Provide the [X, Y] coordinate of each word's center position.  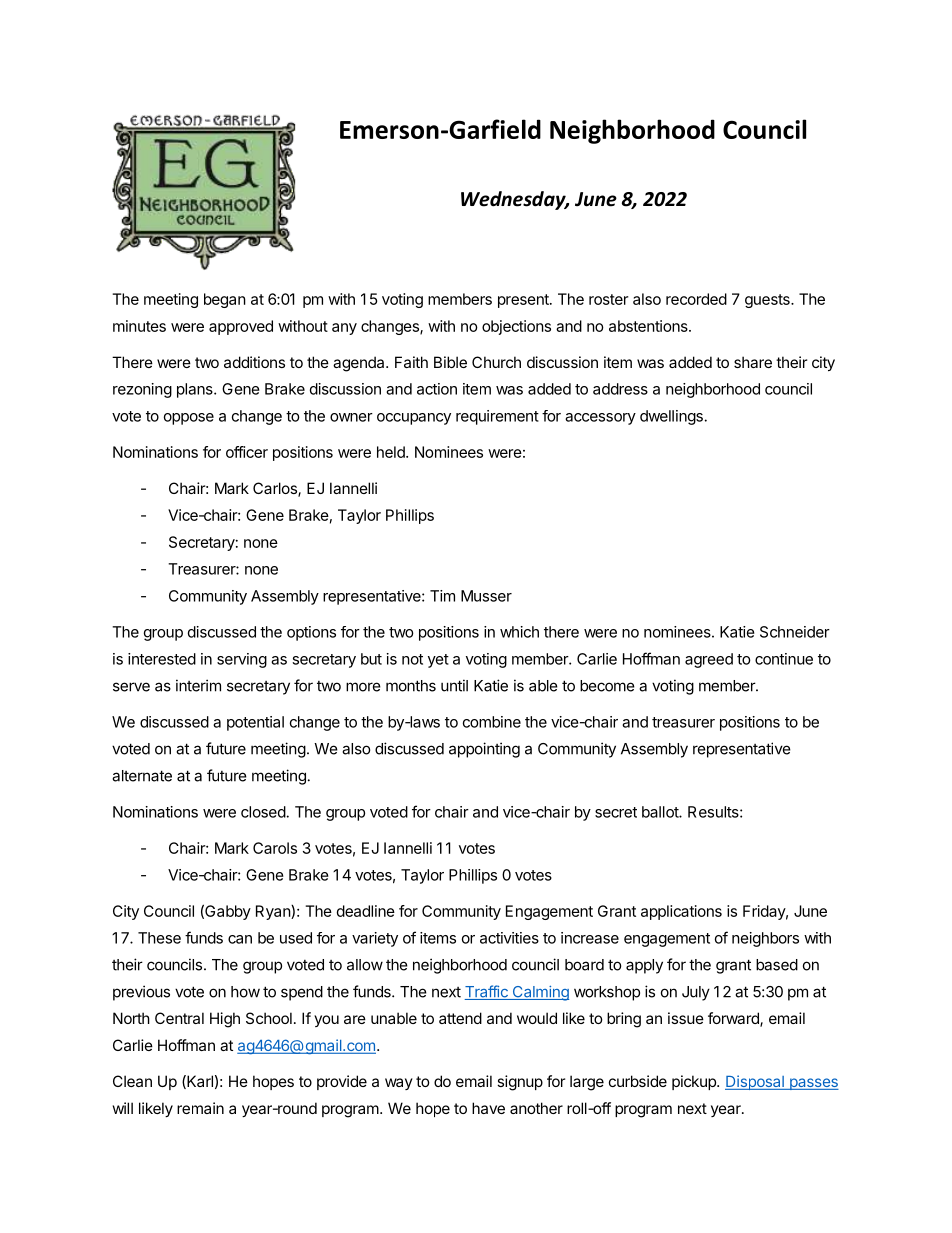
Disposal [755, 1082]
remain [200, 1108]
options [311, 633]
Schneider [795, 632]
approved [241, 327]
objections [516, 327]
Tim [442, 596]
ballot [661, 812]
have [488, 1108]
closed [263, 812]
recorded [696, 299]
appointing [484, 750]
